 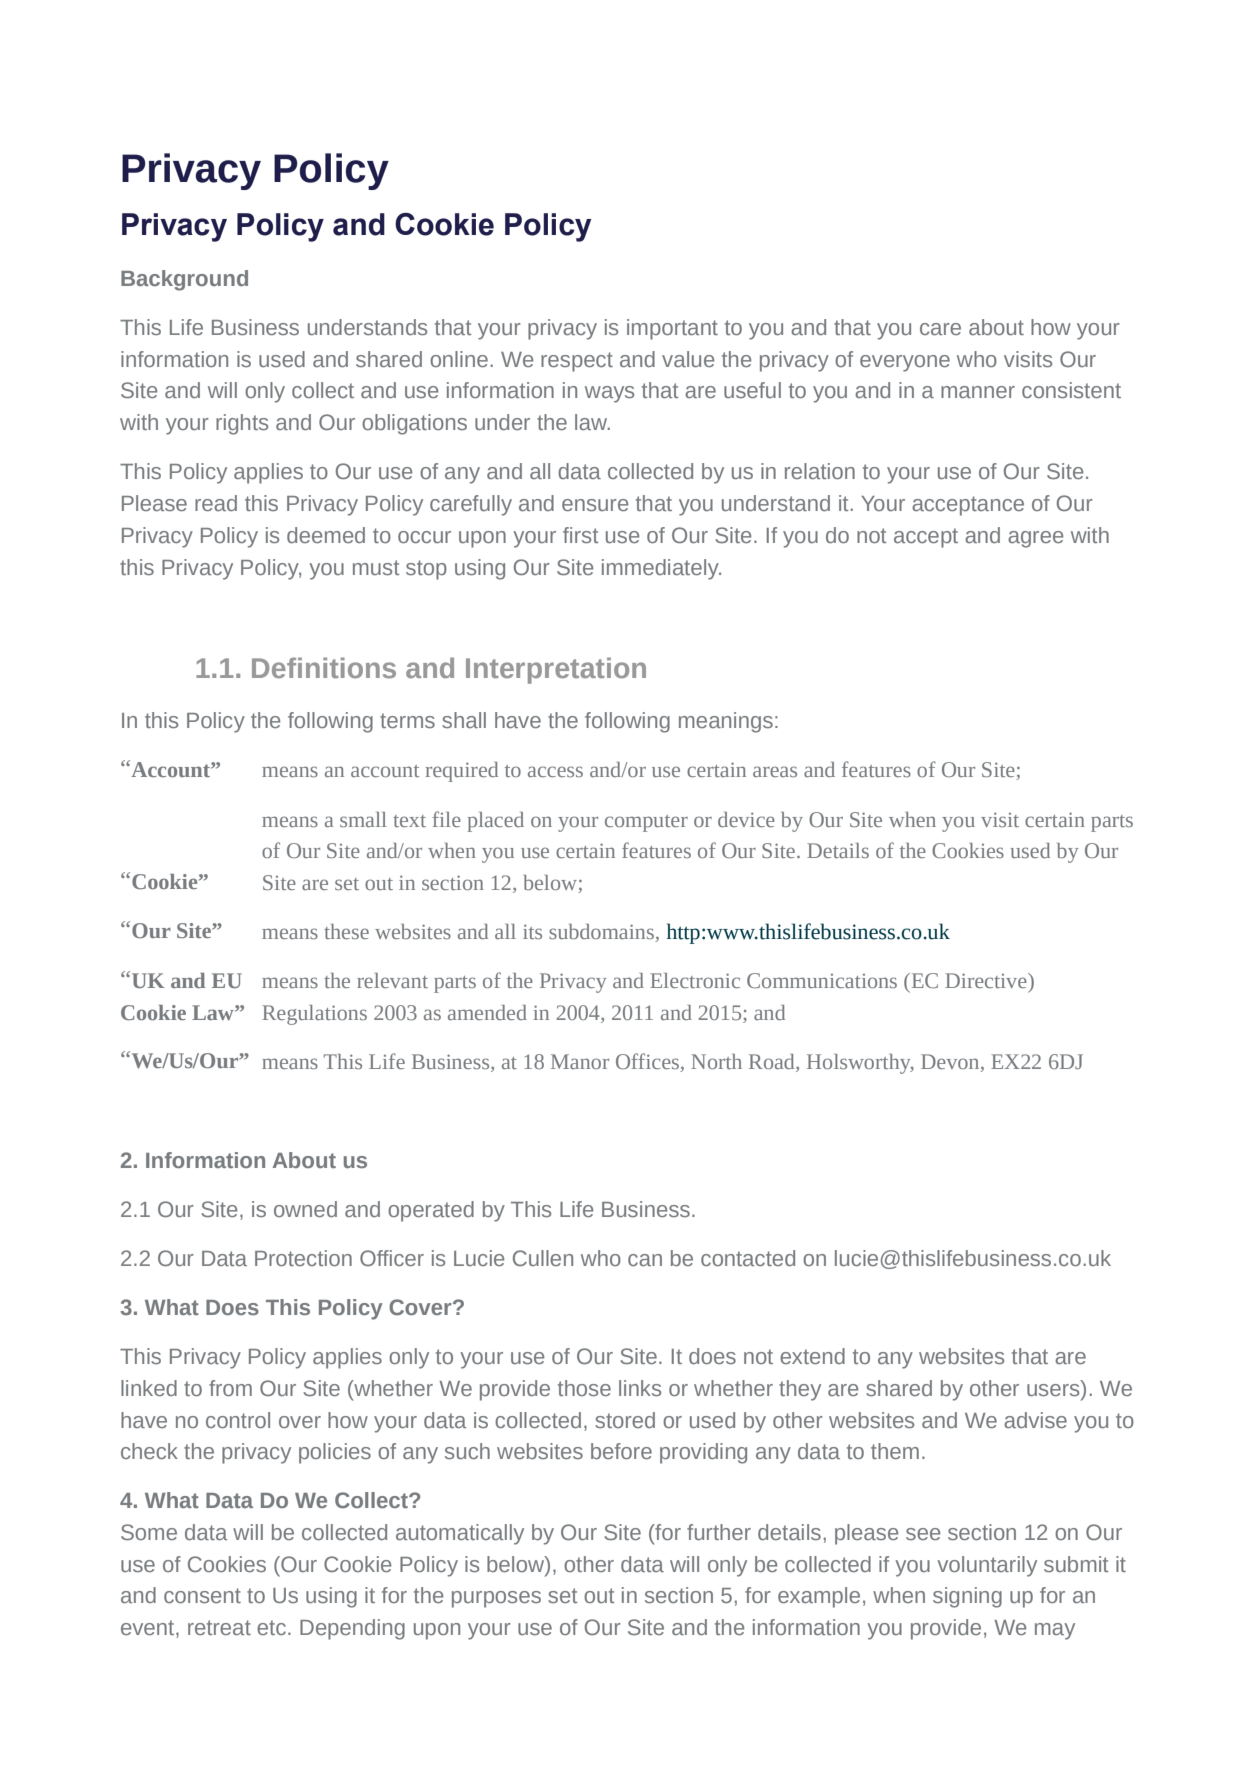 I want to click on Background, so click(x=184, y=280).
